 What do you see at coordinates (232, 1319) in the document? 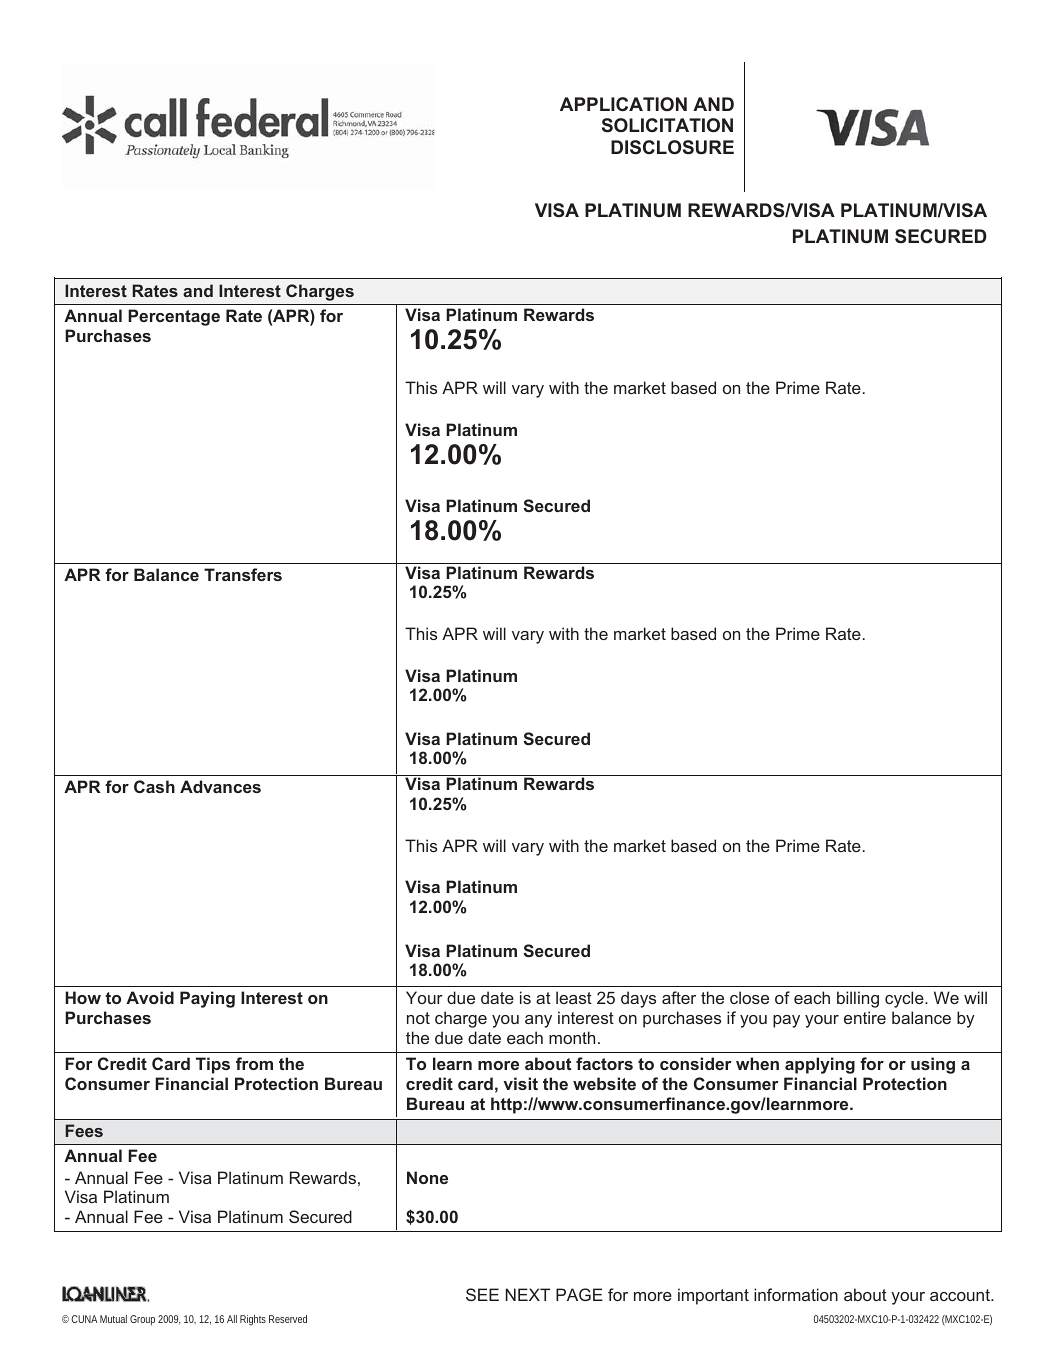
I see `All` at bounding box center [232, 1319].
